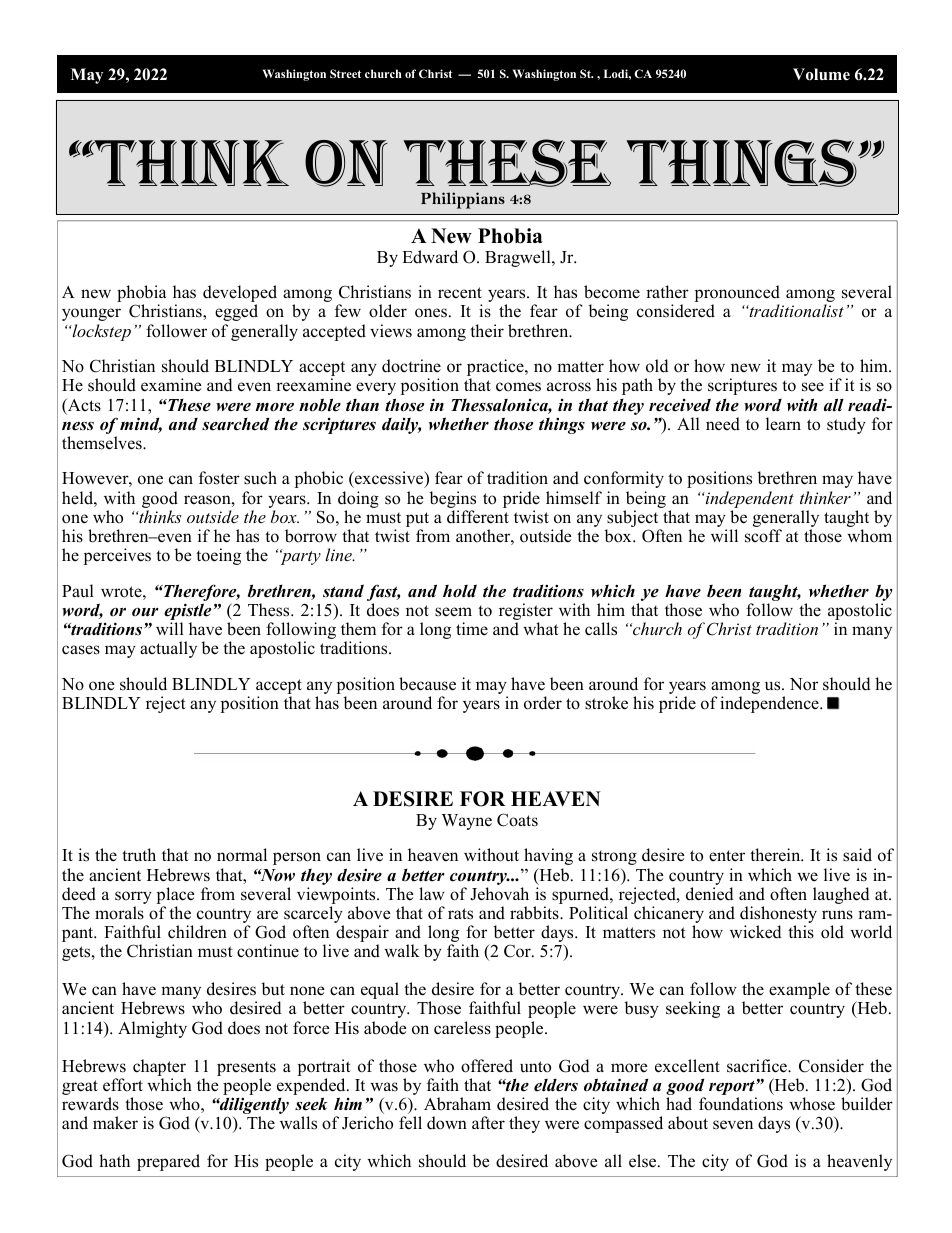 The height and width of the screenshot is (1233, 952). Describe the element at coordinates (821, 74) in the screenshot. I see `Volume` at that location.
